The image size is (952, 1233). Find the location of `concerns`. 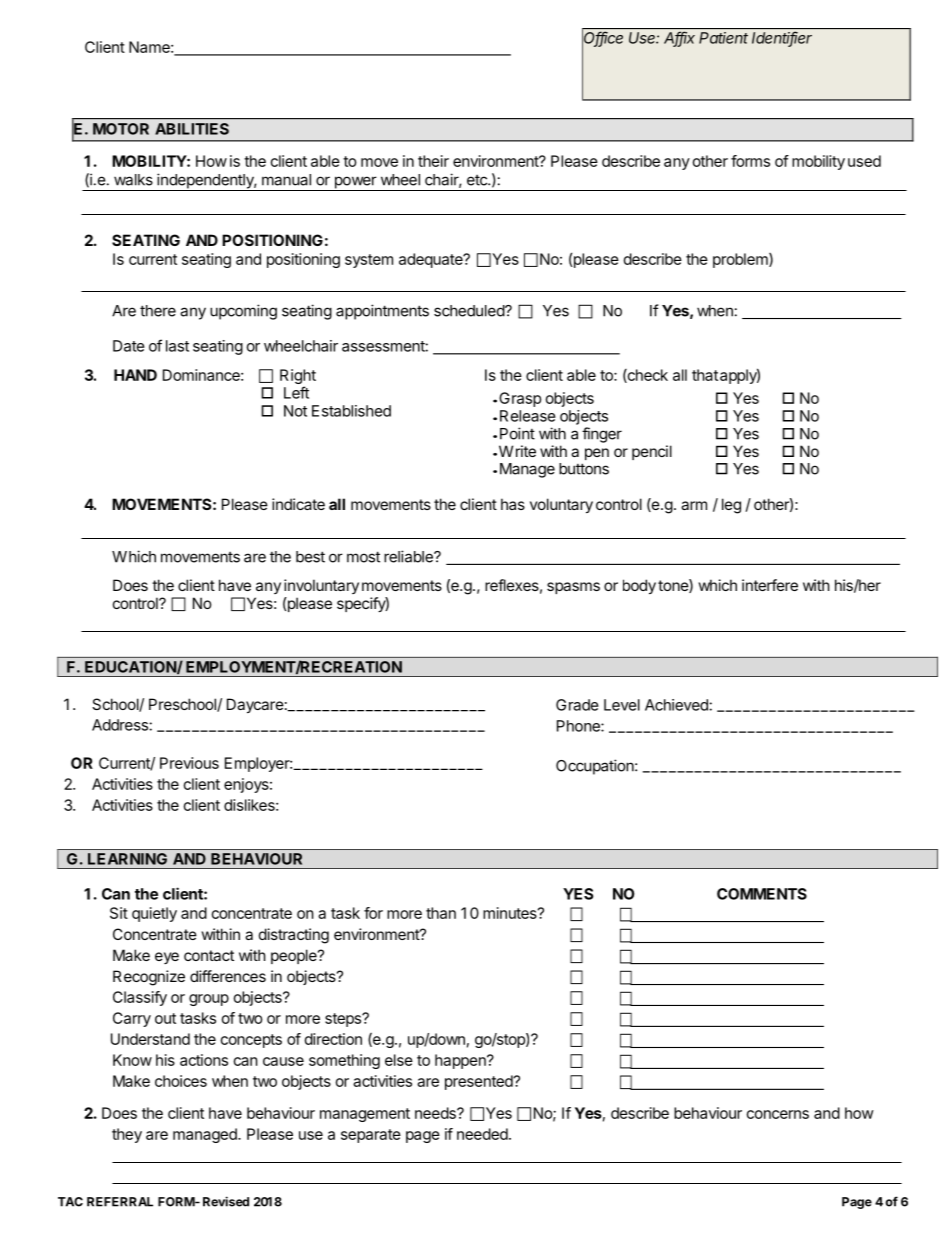

concerns is located at coordinates (778, 1114).
